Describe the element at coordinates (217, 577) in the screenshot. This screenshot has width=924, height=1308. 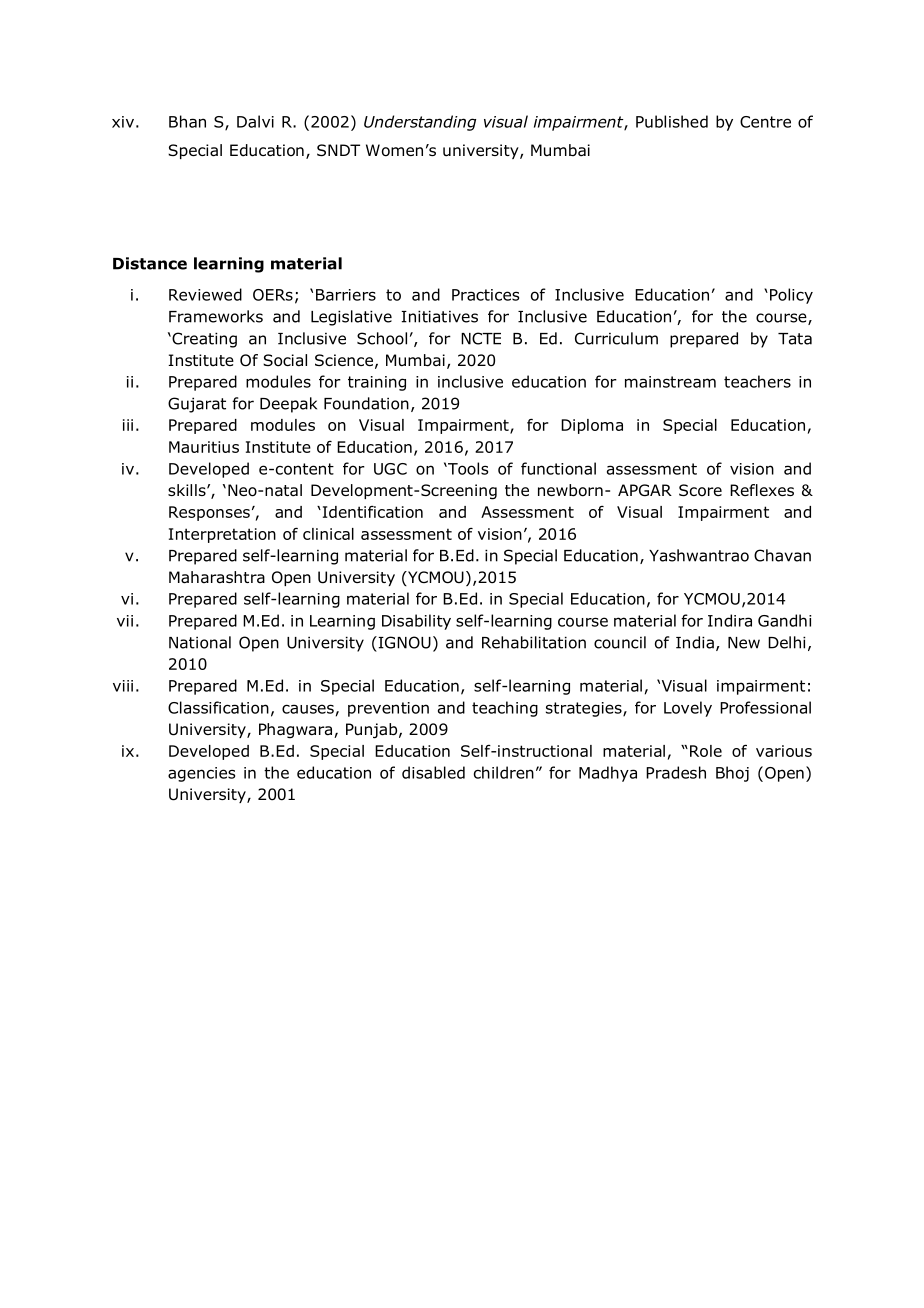
I see `Maharashtra` at that location.
